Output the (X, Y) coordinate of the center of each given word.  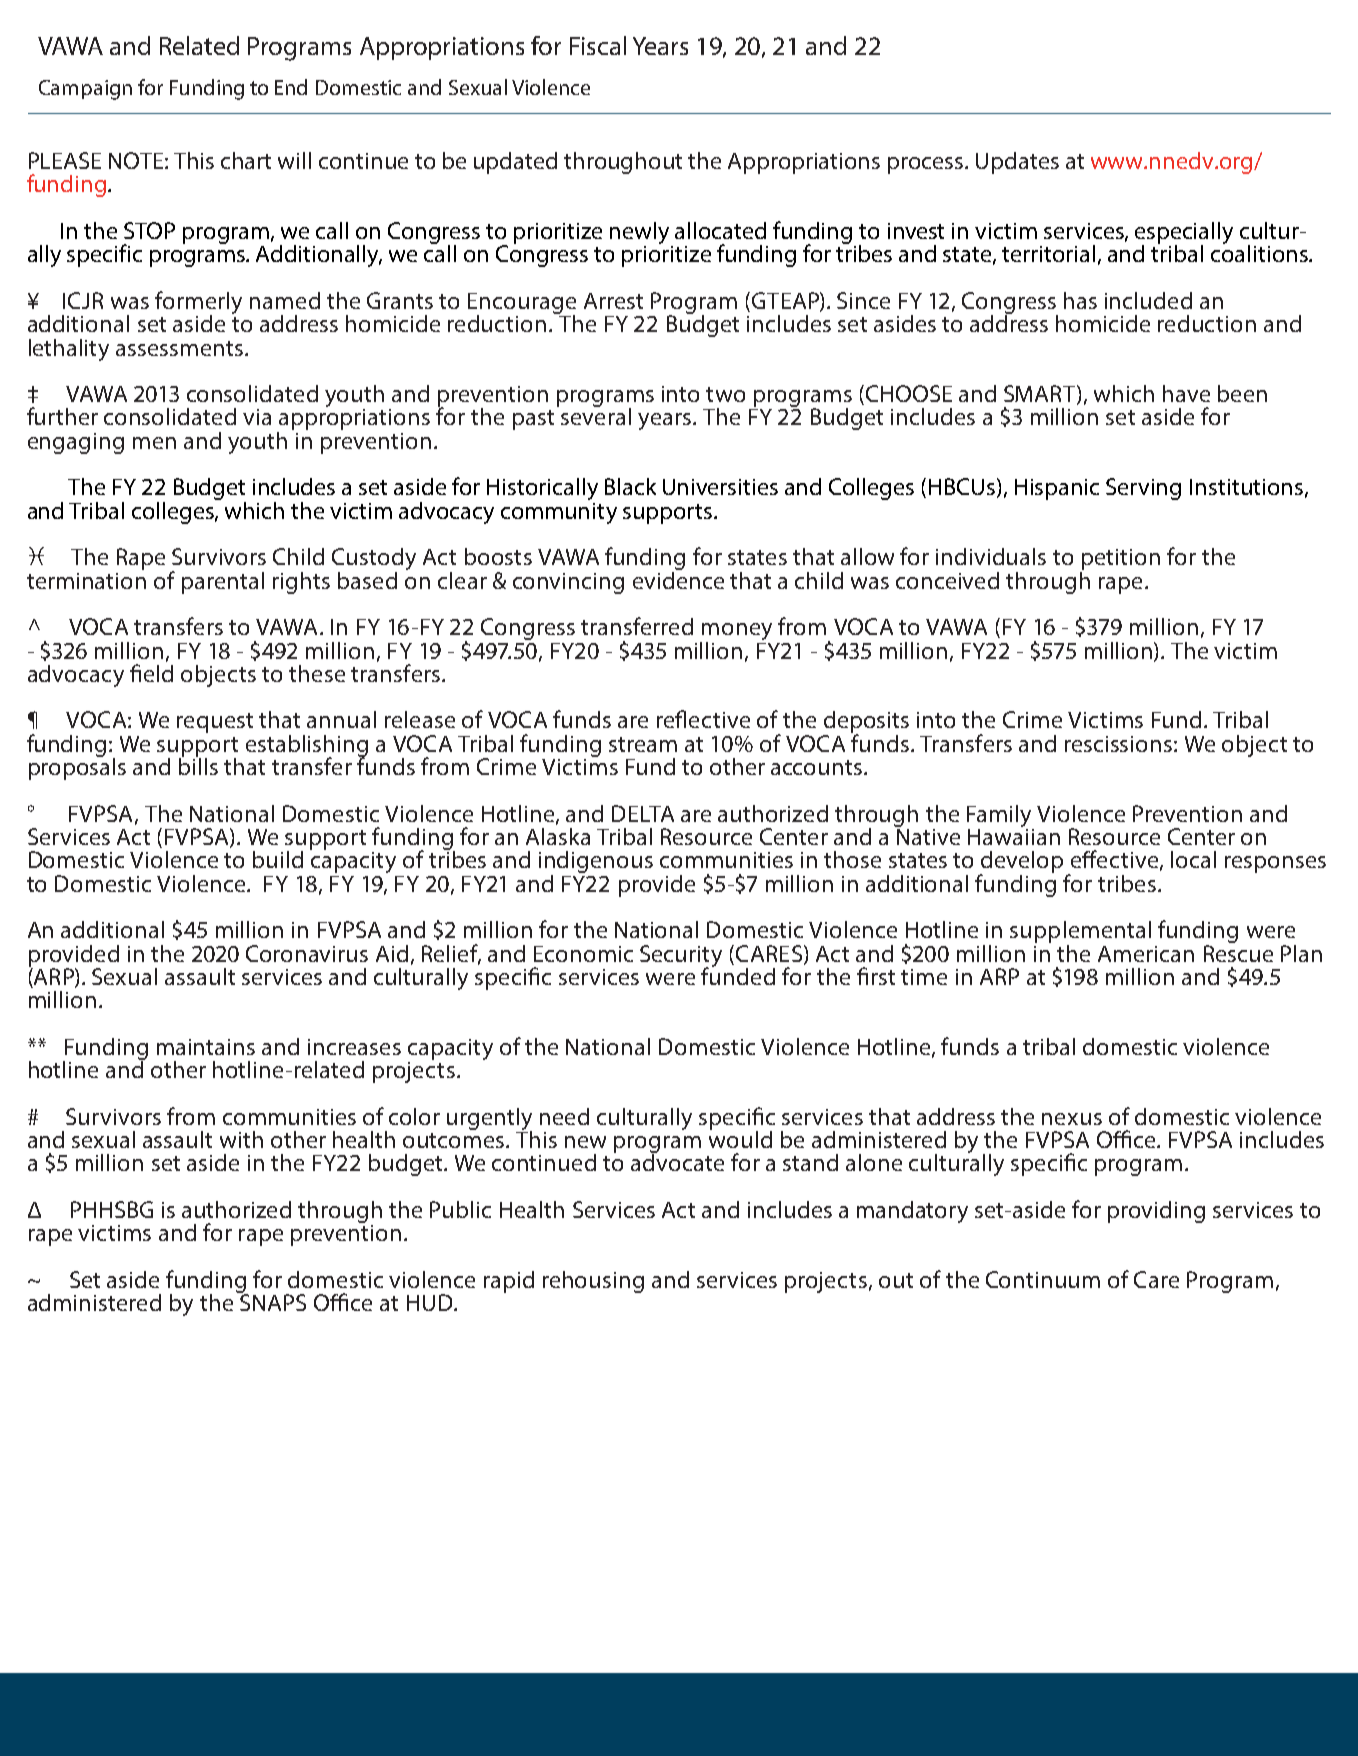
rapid (509, 1282)
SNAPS (272, 1301)
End (291, 87)
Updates (1017, 163)
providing (1156, 1212)
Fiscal (598, 45)
